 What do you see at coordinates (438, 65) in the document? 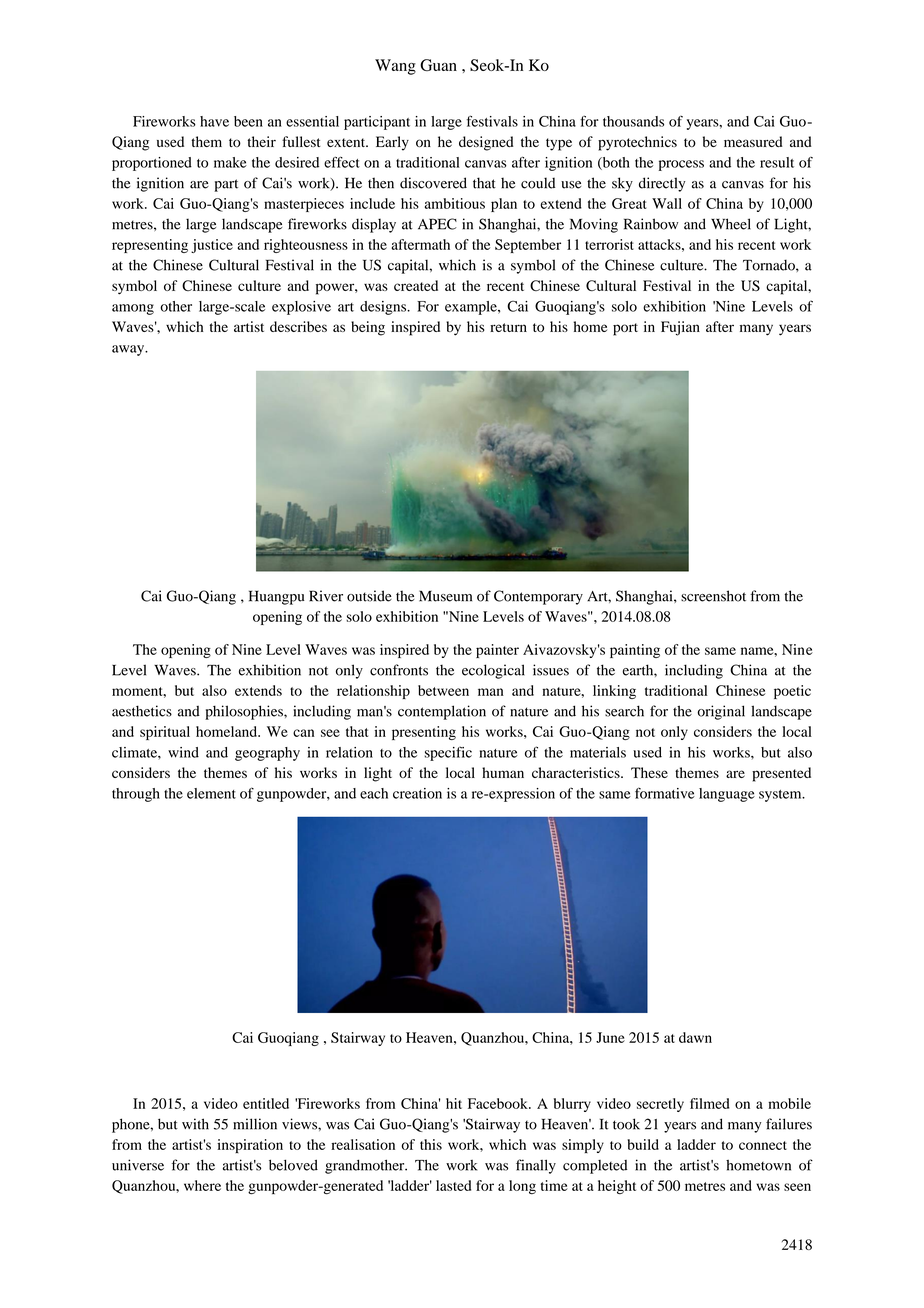
I see `Guan` at bounding box center [438, 65].
